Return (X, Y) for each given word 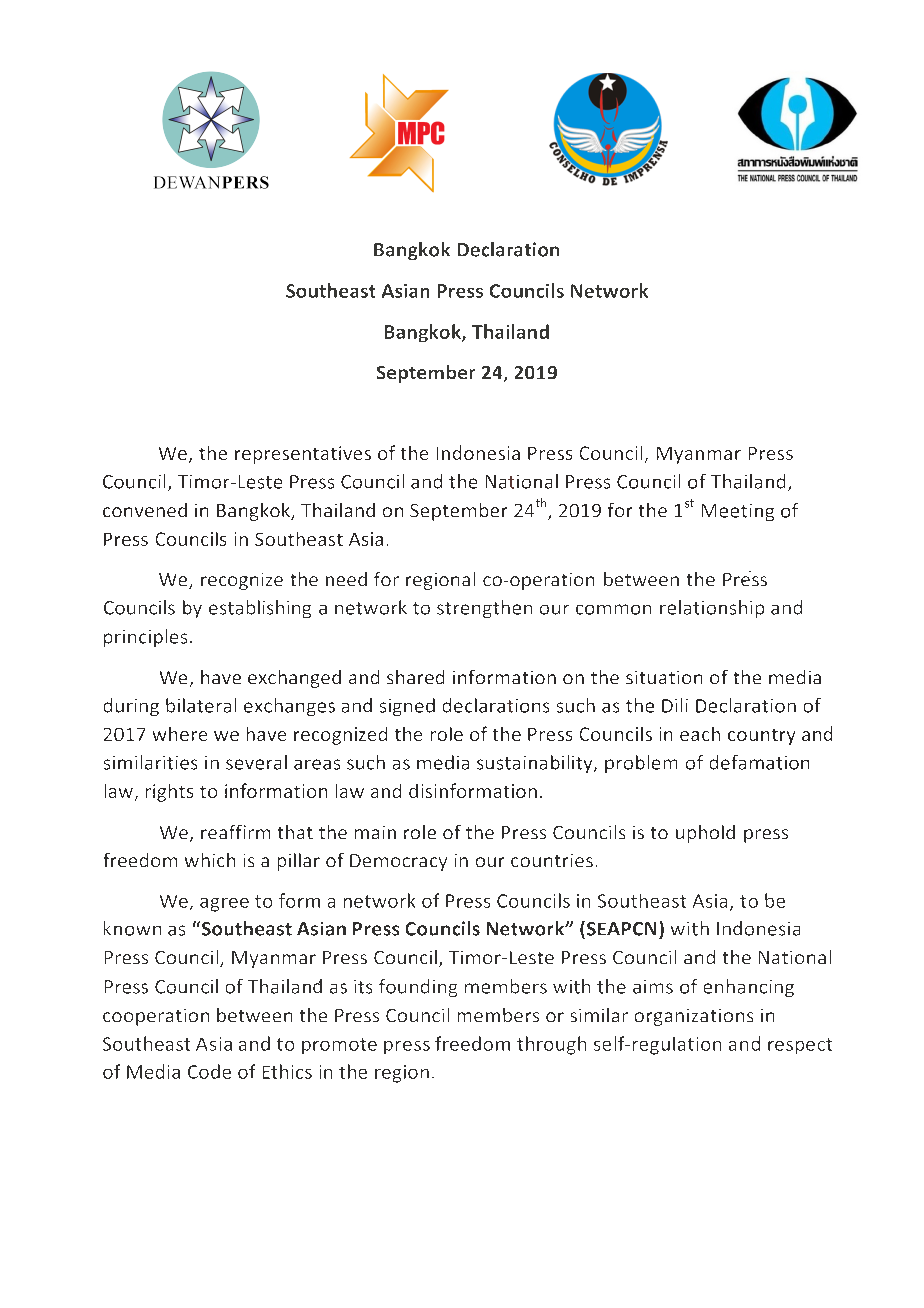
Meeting (738, 512)
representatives (303, 455)
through (551, 1045)
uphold (705, 834)
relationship (712, 609)
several (256, 762)
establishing (260, 609)
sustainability (536, 764)
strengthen (484, 609)
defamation (759, 762)
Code (209, 1071)
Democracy (398, 862)
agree (224, 905)
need (346, 579)
